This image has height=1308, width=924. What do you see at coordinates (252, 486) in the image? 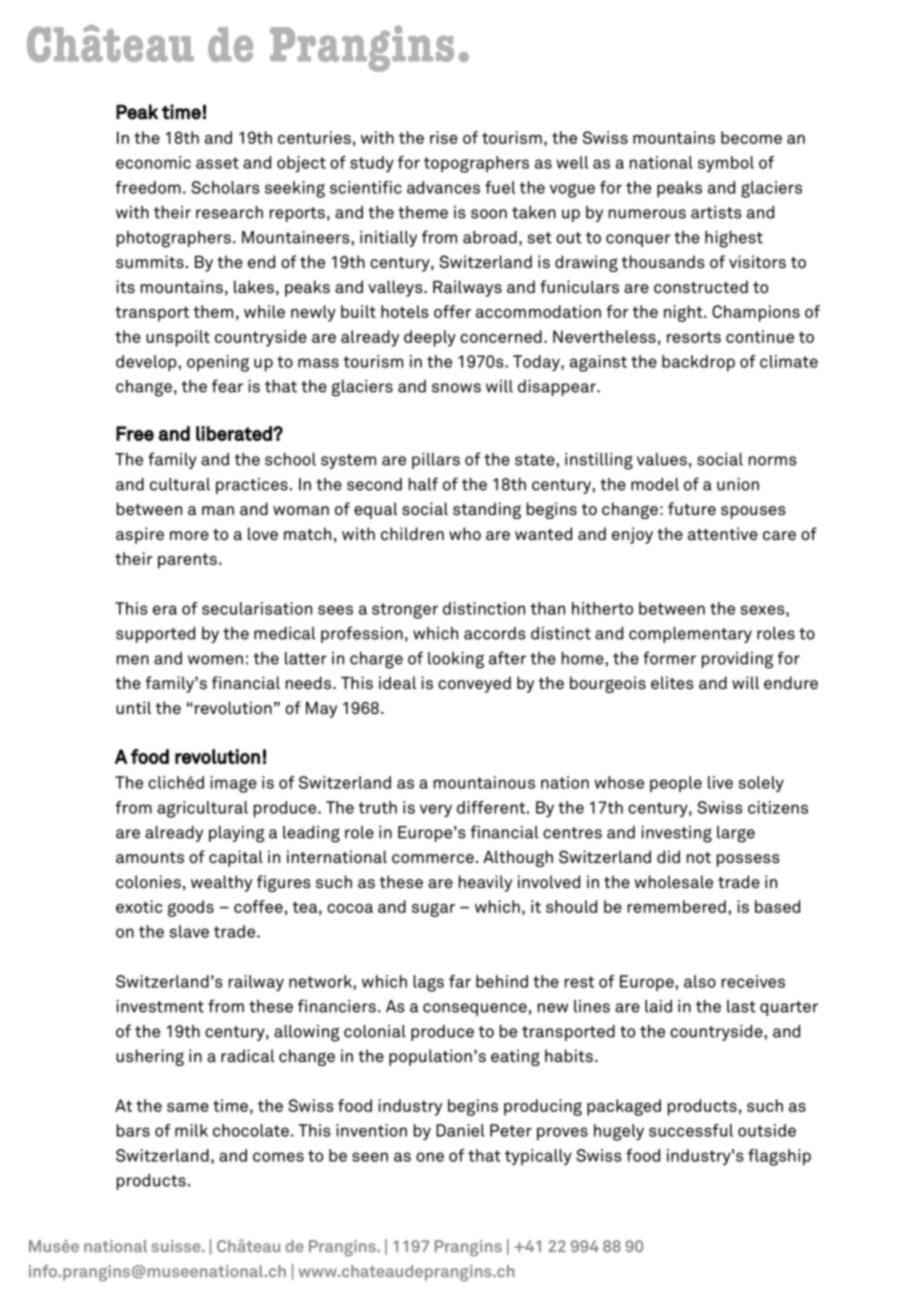
I see `practices` at bounding box center [252, 486].
